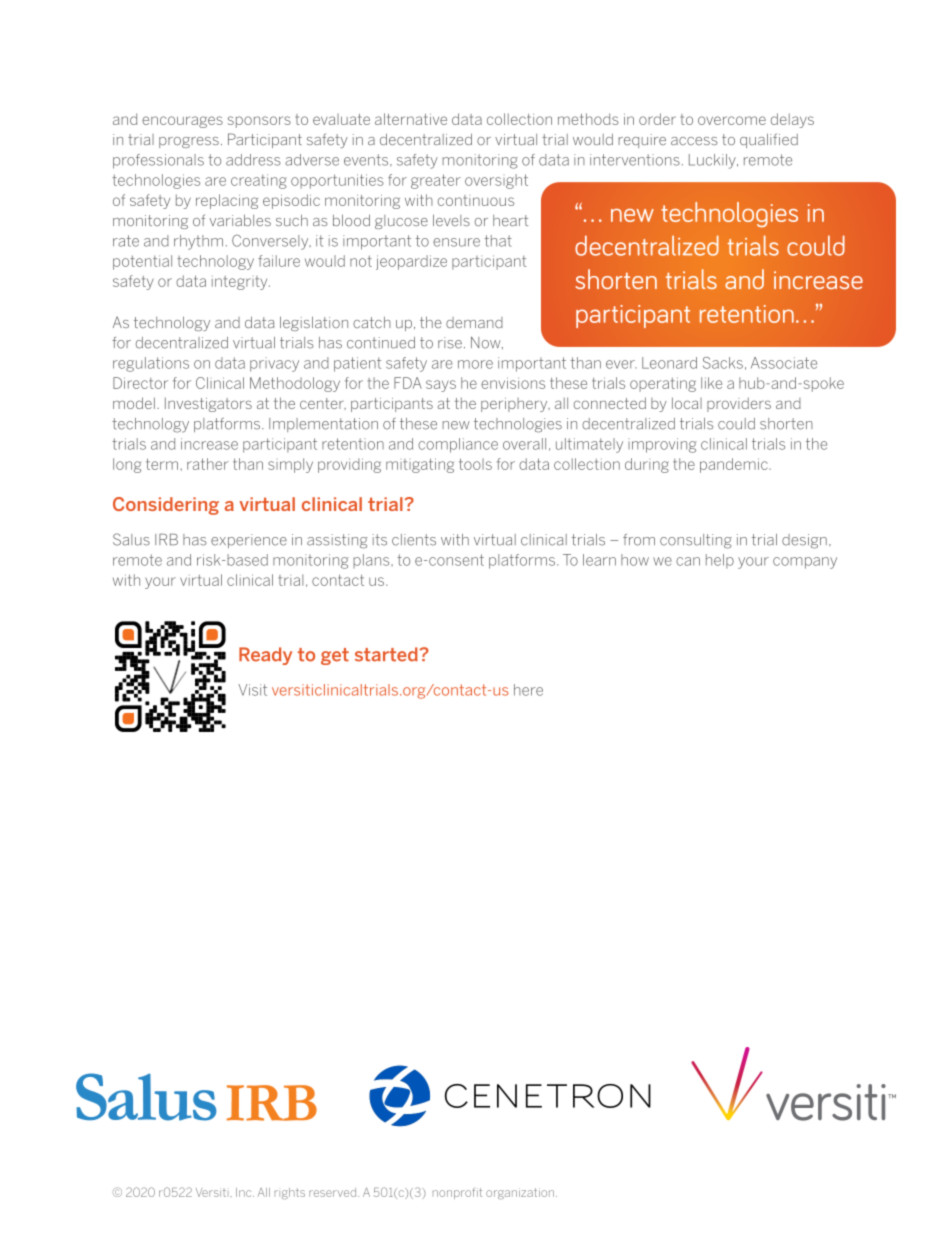  I want to click on Ready, so click(265, 656).
